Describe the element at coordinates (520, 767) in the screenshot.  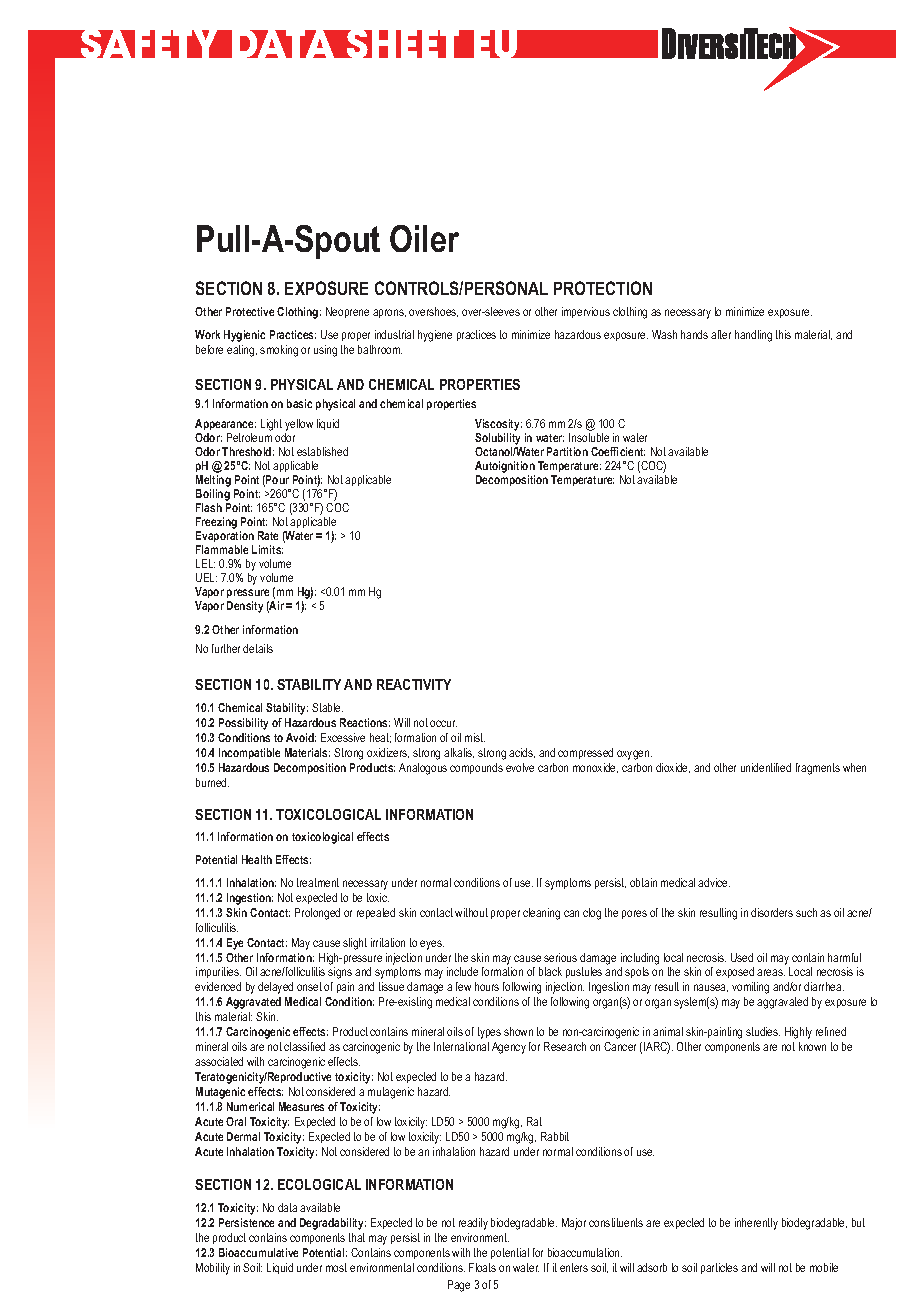
I see `evolve` at that location.
